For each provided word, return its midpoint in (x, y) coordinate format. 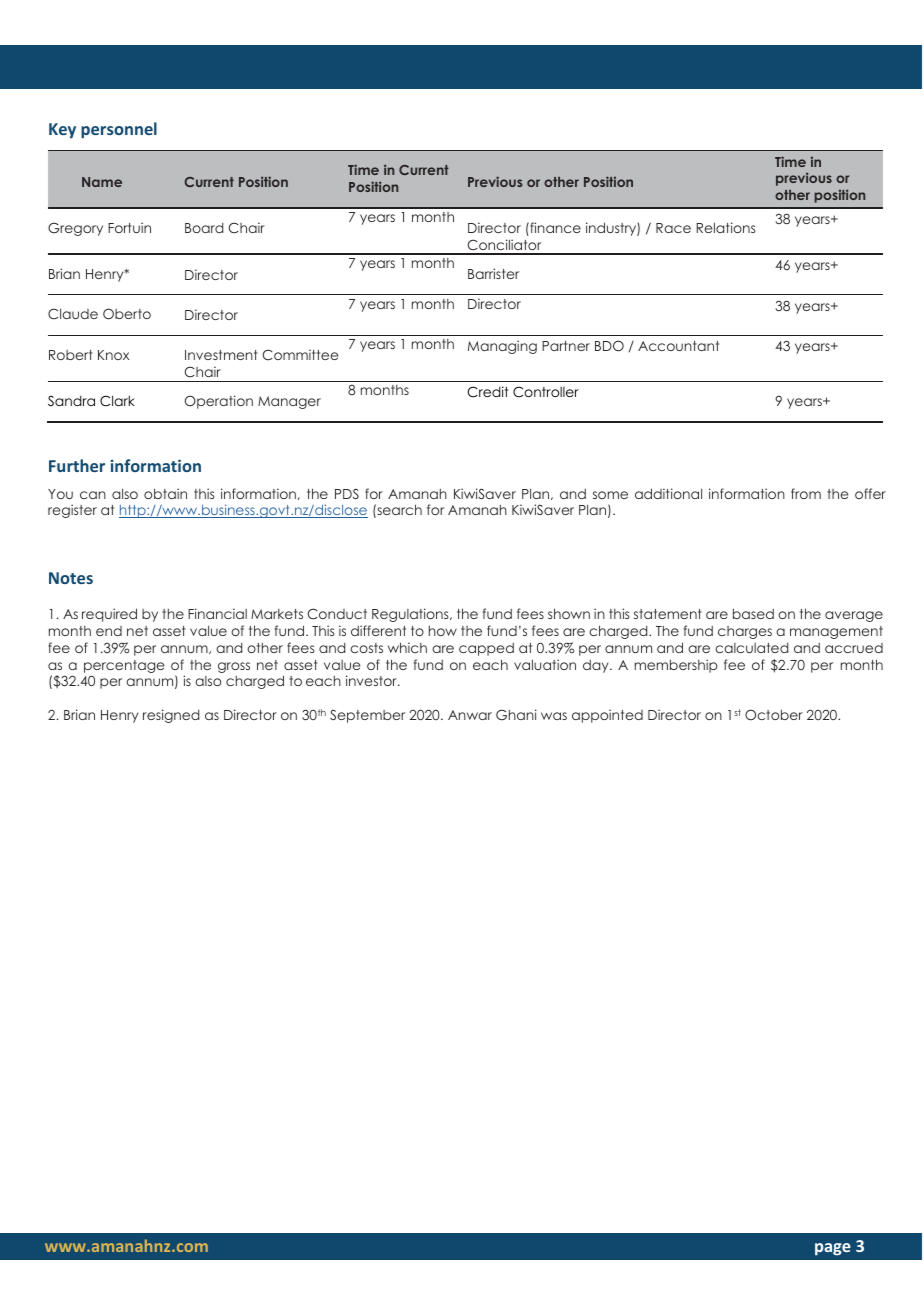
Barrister (493, 273)
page (833, 1249)
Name (102, 182)
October (774, 715)
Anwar (470, 715)
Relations (725, 227)
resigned (171, 716)
